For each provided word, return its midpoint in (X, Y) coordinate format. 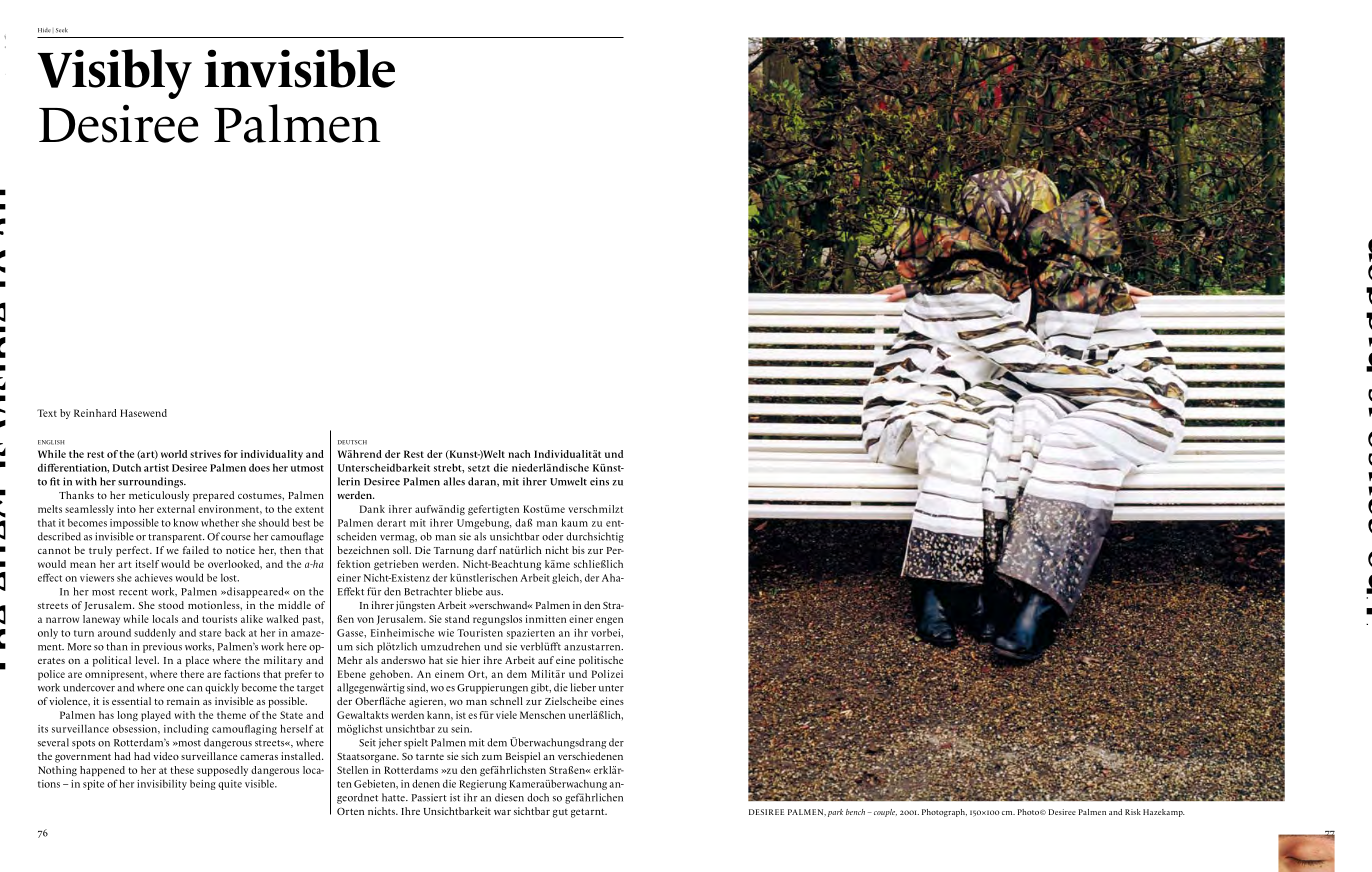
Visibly (114, 74)
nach (519, 454)
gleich (567, 579)
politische (601, 661)
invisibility (162, 785)
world (174, 454)
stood (171, 605)
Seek (62, 30)
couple (884, 813)
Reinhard (95, 413)
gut (560, 813)
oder (552, 536)
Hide (44, 30)
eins (599, 481)
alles (454, 481)
